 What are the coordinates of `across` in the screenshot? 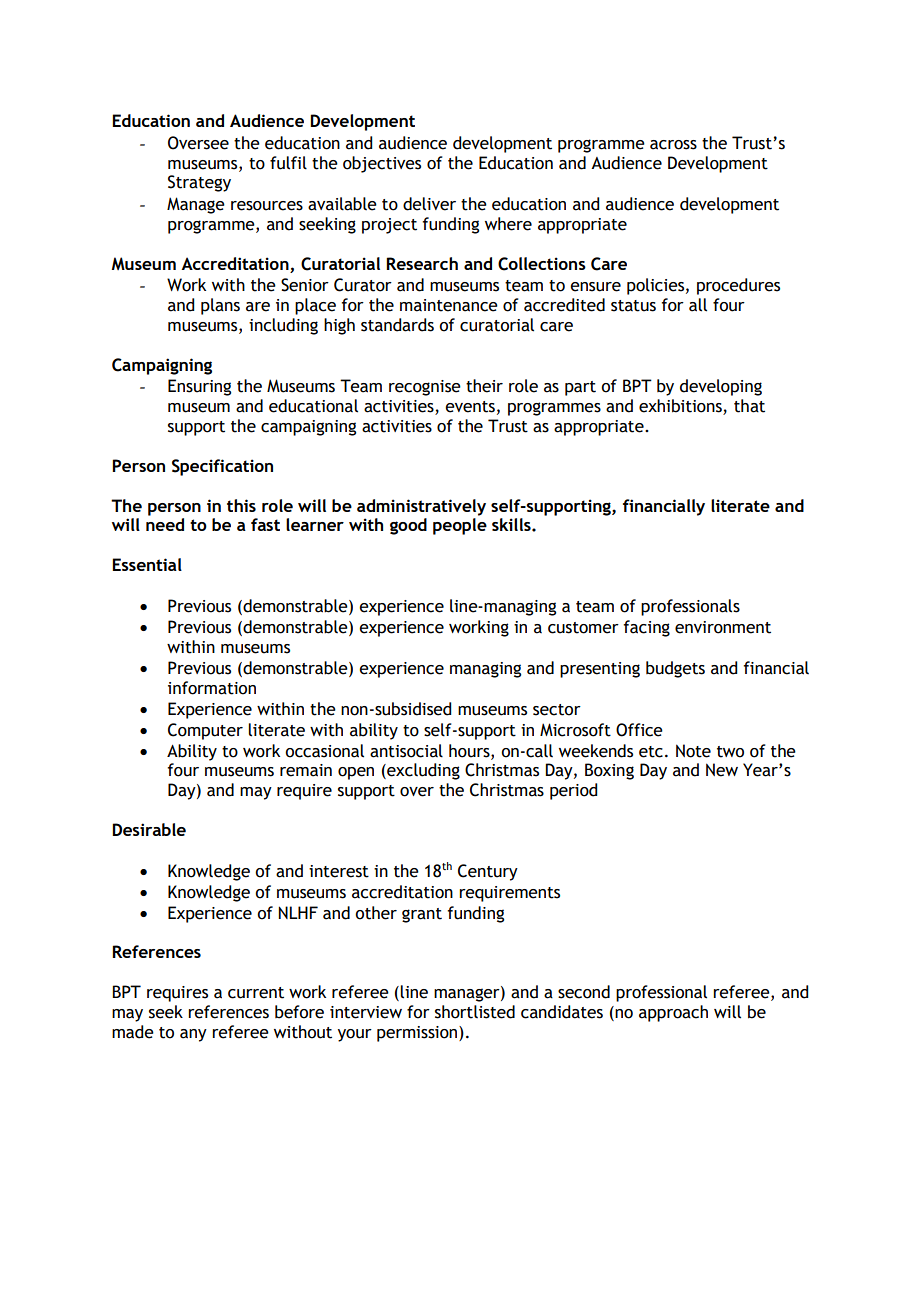 It's located at (673, 145).
